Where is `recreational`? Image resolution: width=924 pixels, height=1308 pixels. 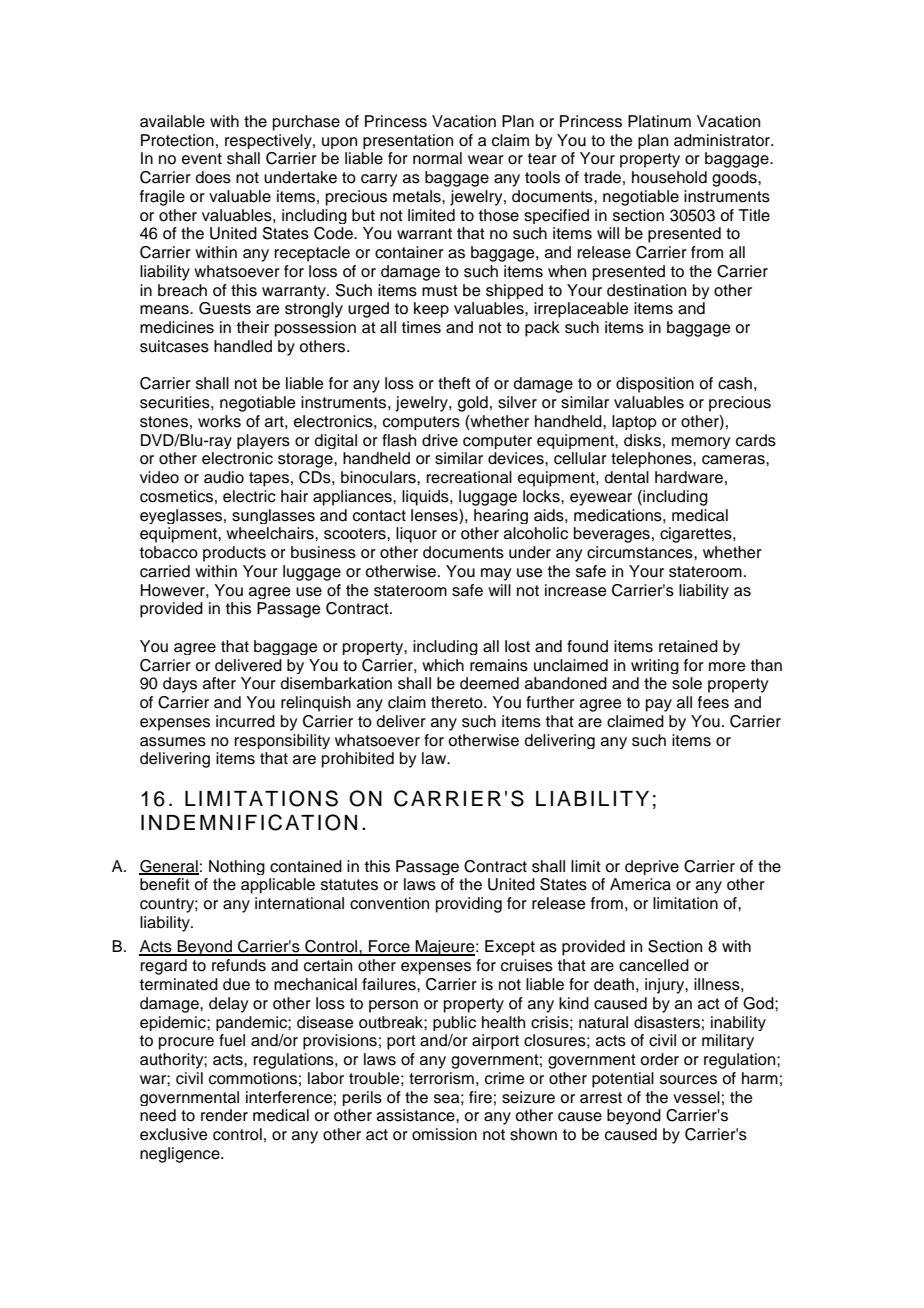
recreational is located at coordinates (469, 477).
